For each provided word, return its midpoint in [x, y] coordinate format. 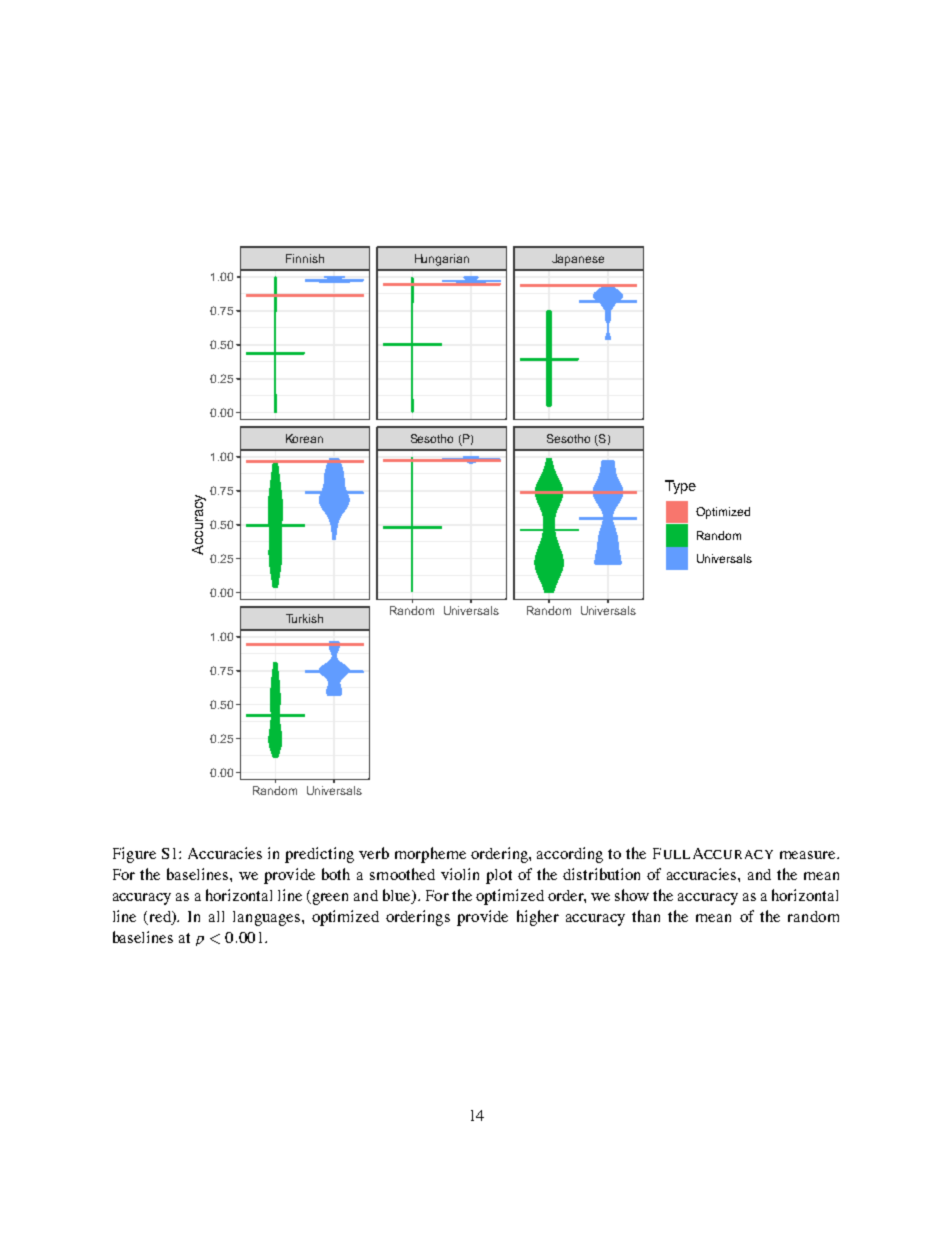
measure [809, 855]
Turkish [304, 618]
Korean [304, 438]
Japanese [578, 260]
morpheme [430, 855]
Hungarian [442, 260]
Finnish [305, 258]
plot [499, 876]
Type [680, 487]
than [646, 916]
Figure [134, 855]
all [216, 916]
